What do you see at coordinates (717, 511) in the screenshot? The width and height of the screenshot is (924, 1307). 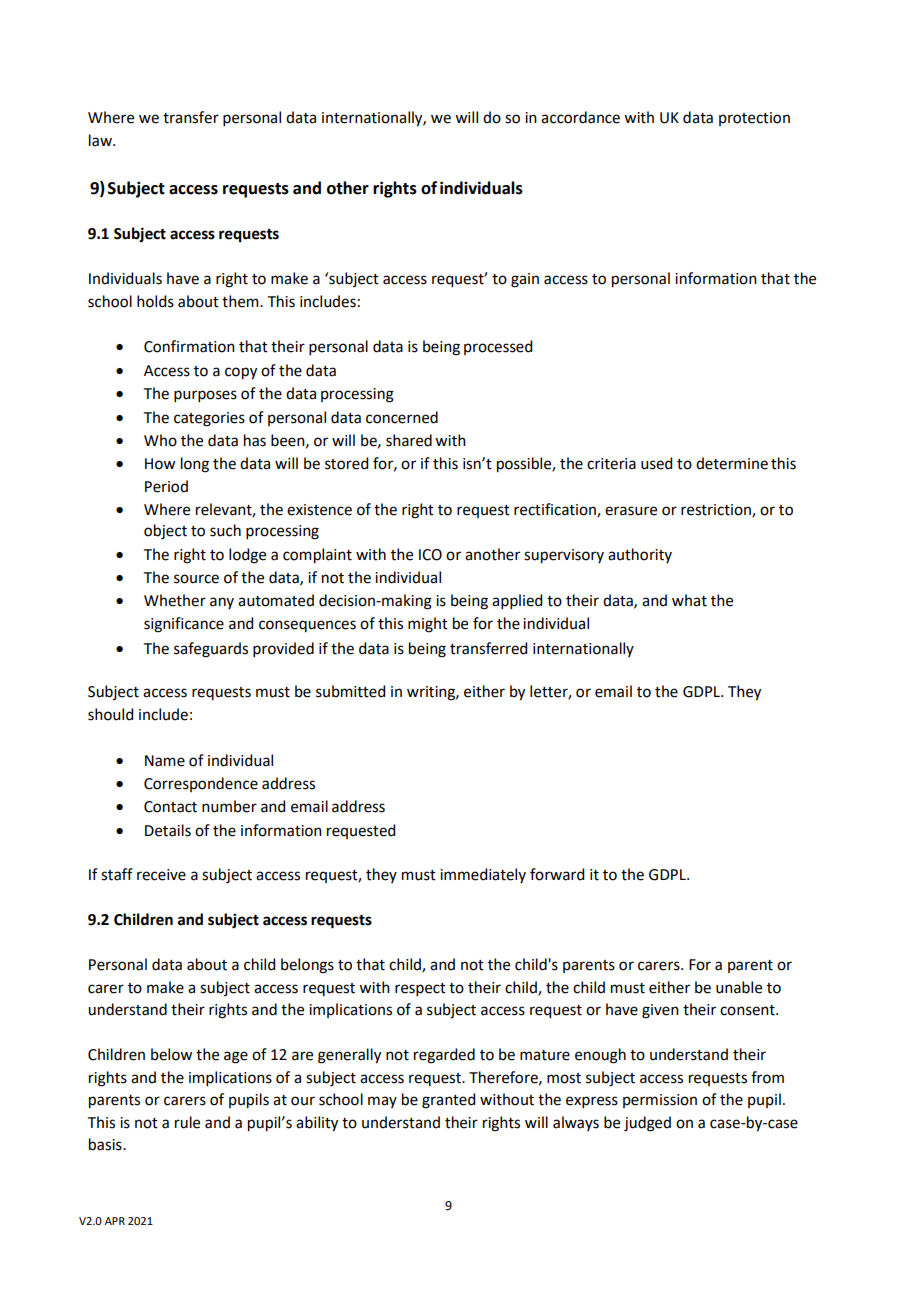 I see `restriction` at bounding box center [717, 511].
